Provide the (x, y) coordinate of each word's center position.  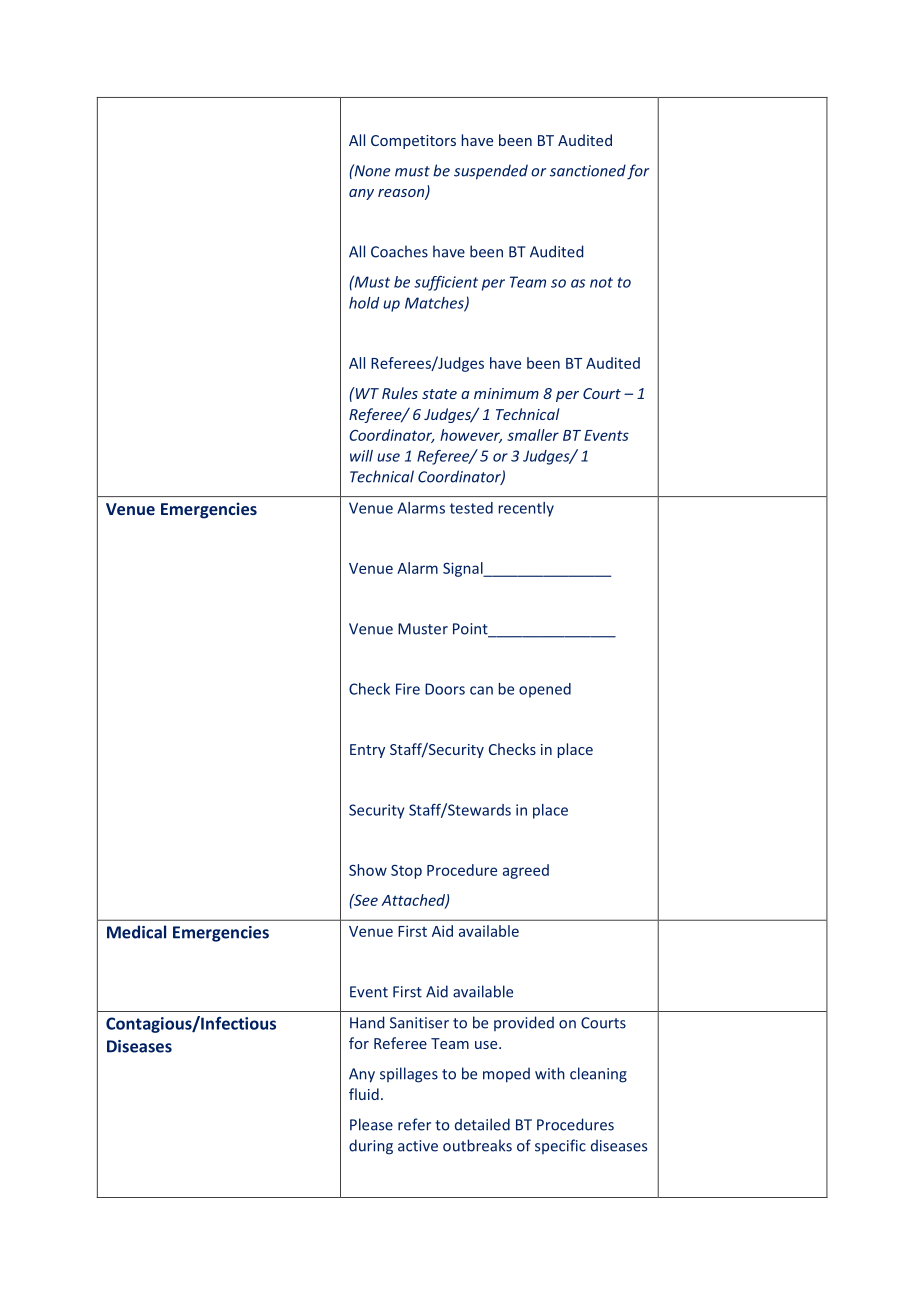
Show (368, 870)
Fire (408, 689)
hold (364, 303)
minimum (506, 393)
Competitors (413, 142)
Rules (400, 393)
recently (526, 509)
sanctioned (588, 170)
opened (545, 690)
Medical (136, 932)
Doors (445, 689)
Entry (367, 751)
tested (471, 508)
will (361, 456)
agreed (526, 871)
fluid (364, 1094)
